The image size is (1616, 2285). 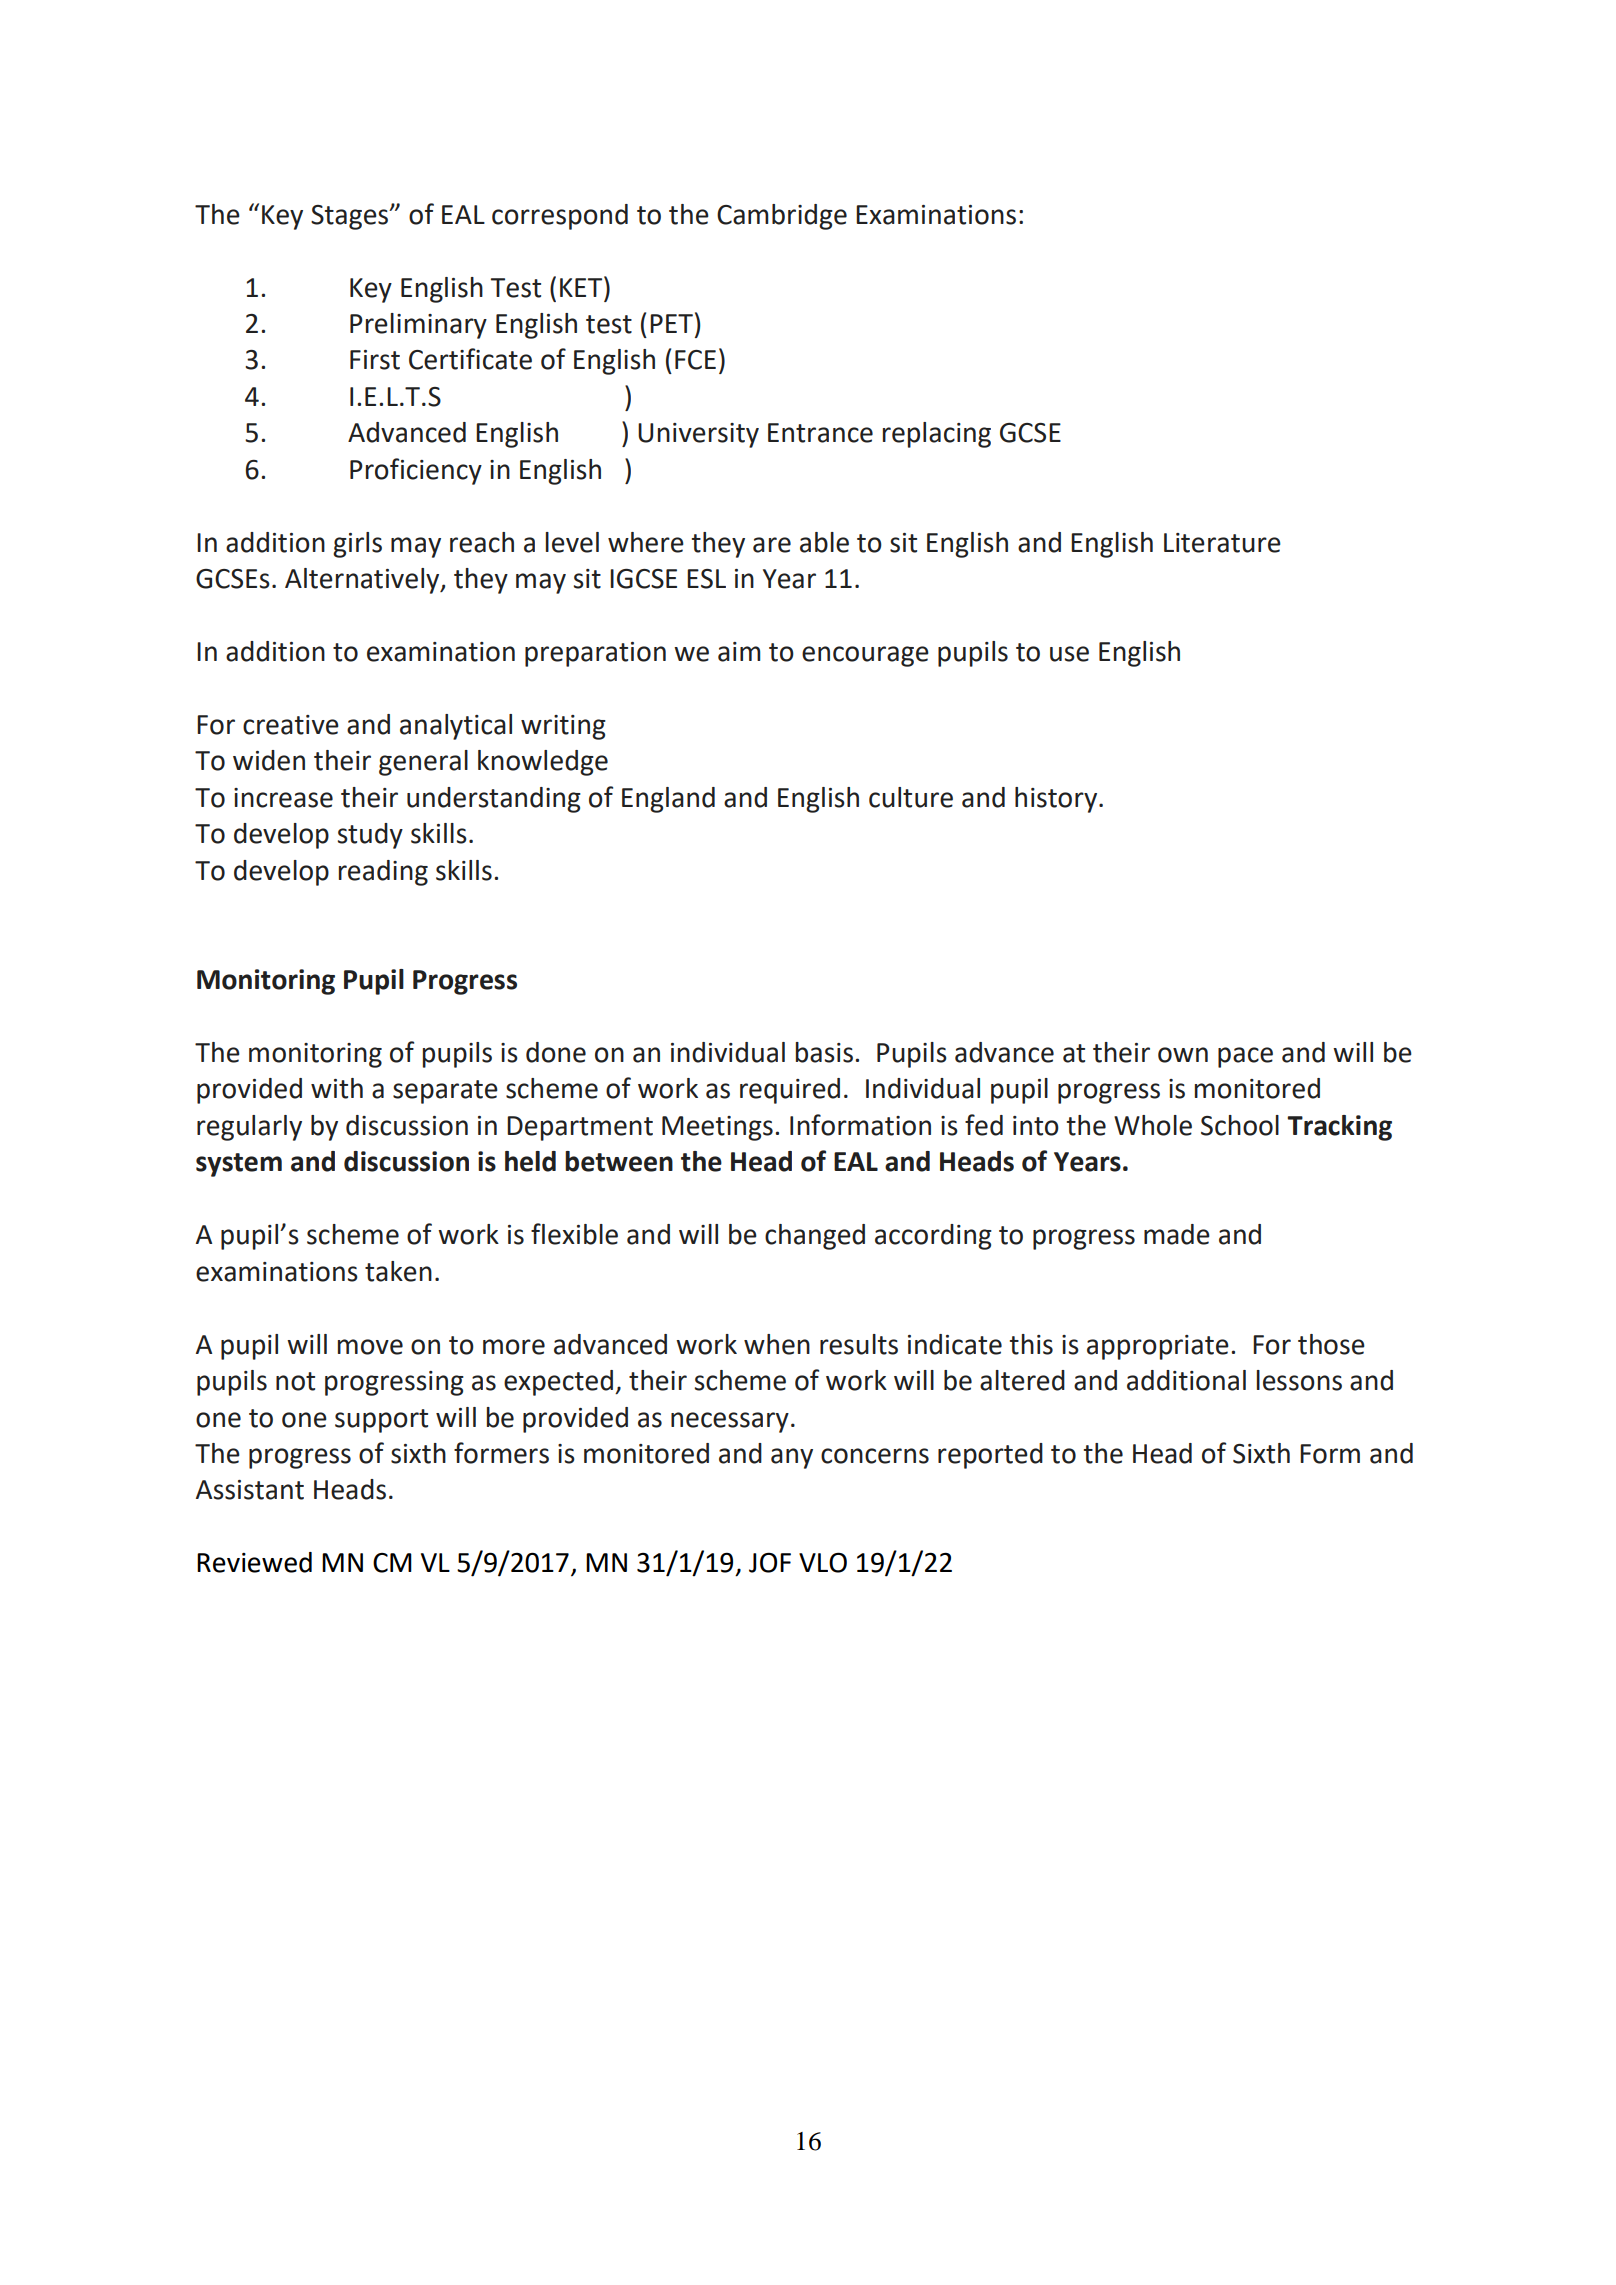 I want to click on replacing, so click(x=937, y=435).
